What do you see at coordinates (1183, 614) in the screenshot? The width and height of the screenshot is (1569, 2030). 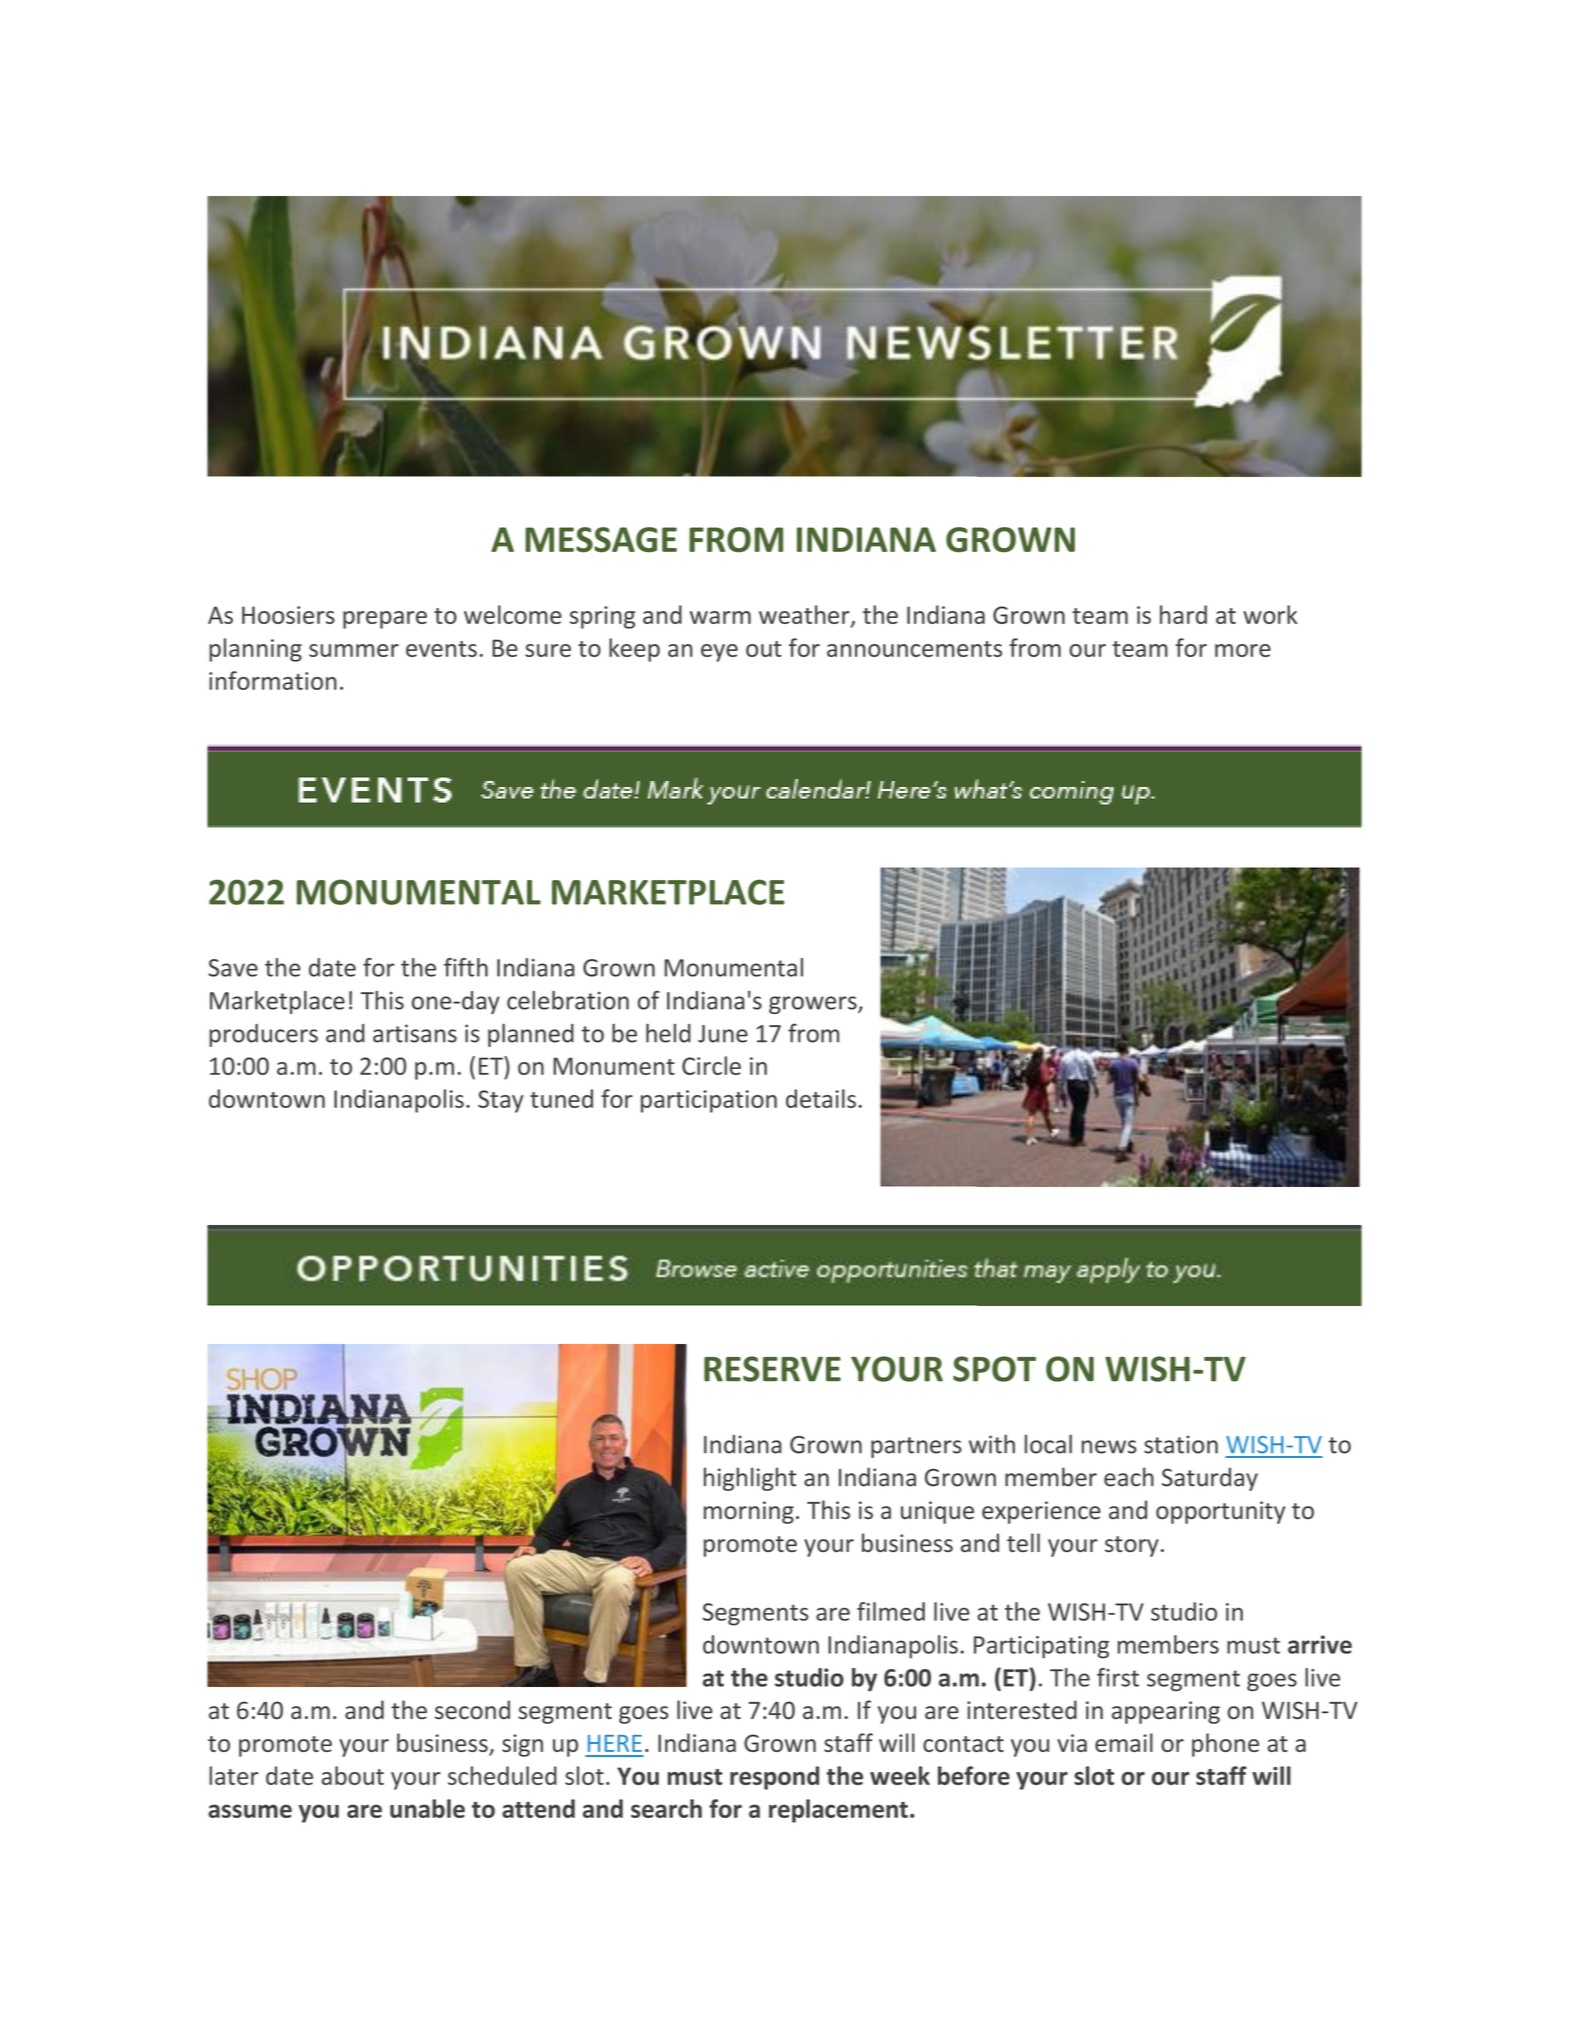 I see `hard` at bounding box center [1183, 614].
